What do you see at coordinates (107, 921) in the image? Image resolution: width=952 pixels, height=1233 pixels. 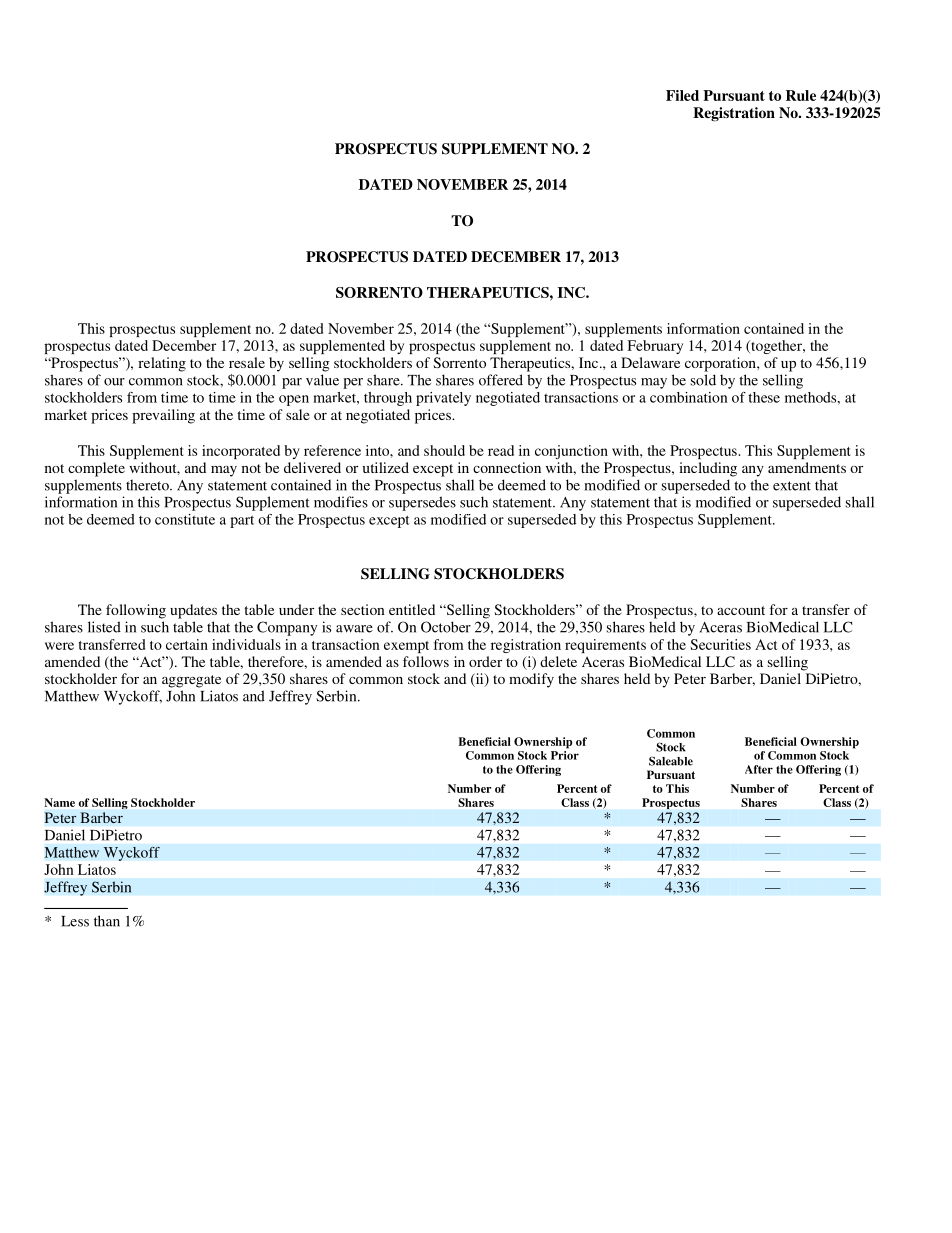 I see `than` at bounding box center [107, 921].
